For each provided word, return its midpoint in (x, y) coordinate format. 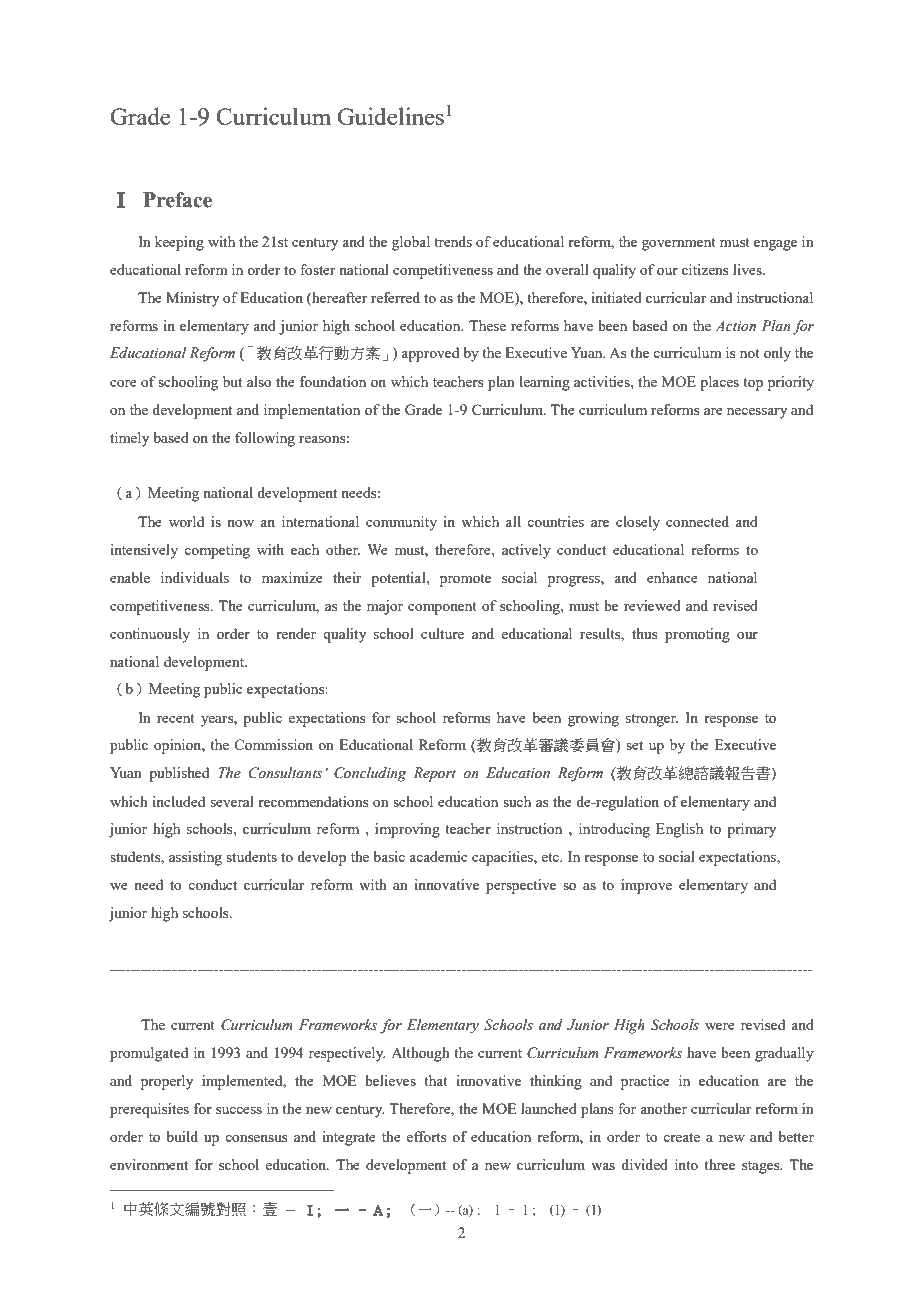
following (265, 439)
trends (453, 241)
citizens (705, 269)
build (182, 1136)
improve (646, 886)
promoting (697, 635)
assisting (195, 858)
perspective (521, 886)
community (401, 523)
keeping (179, 243)
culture (442, 633)
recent (176, 718)
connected (697, 521)
